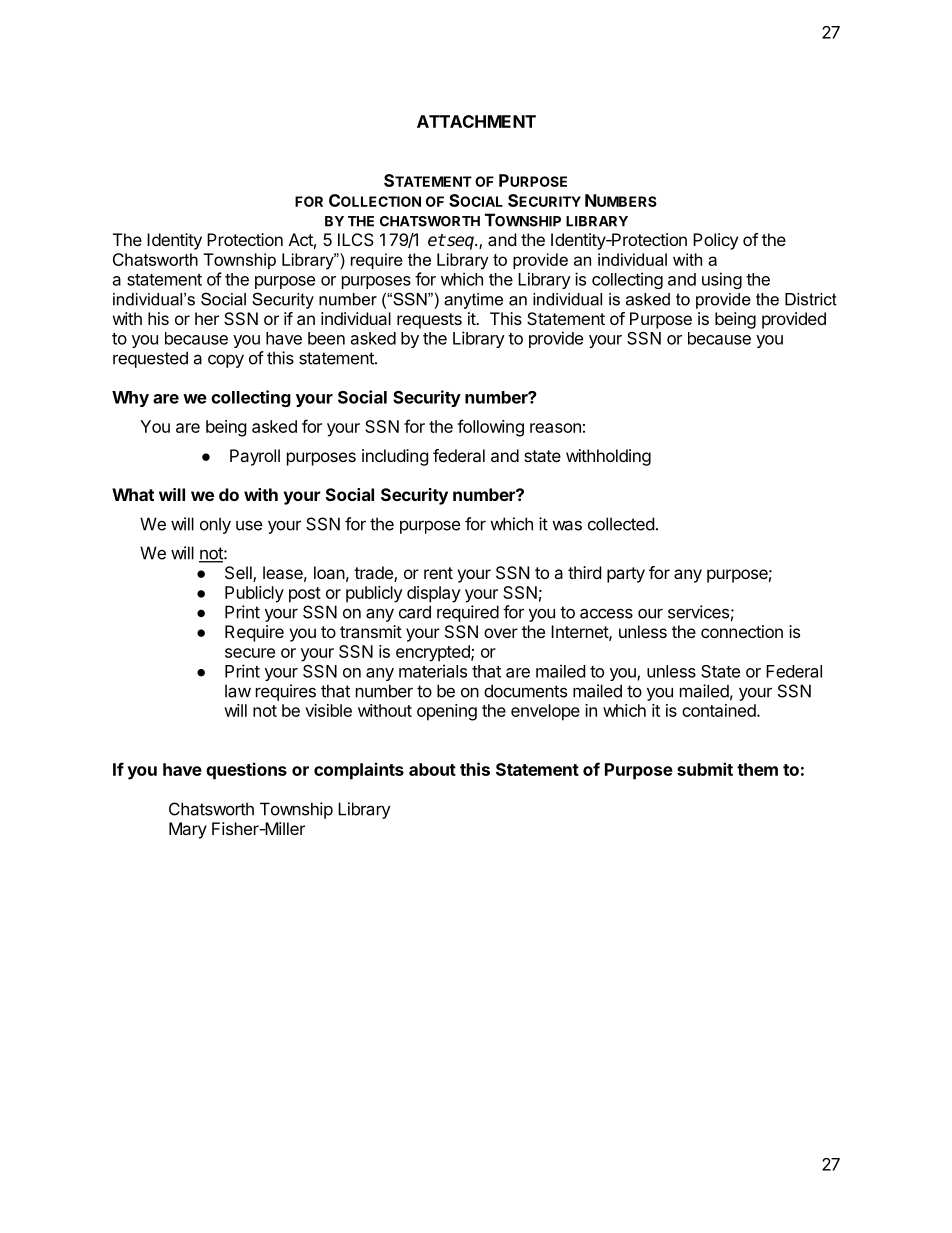 The width and height of the screenshot is (952, 1233). Describe the element at coordinates (250, 653) in the screenshot. I see `secure` at that location.
